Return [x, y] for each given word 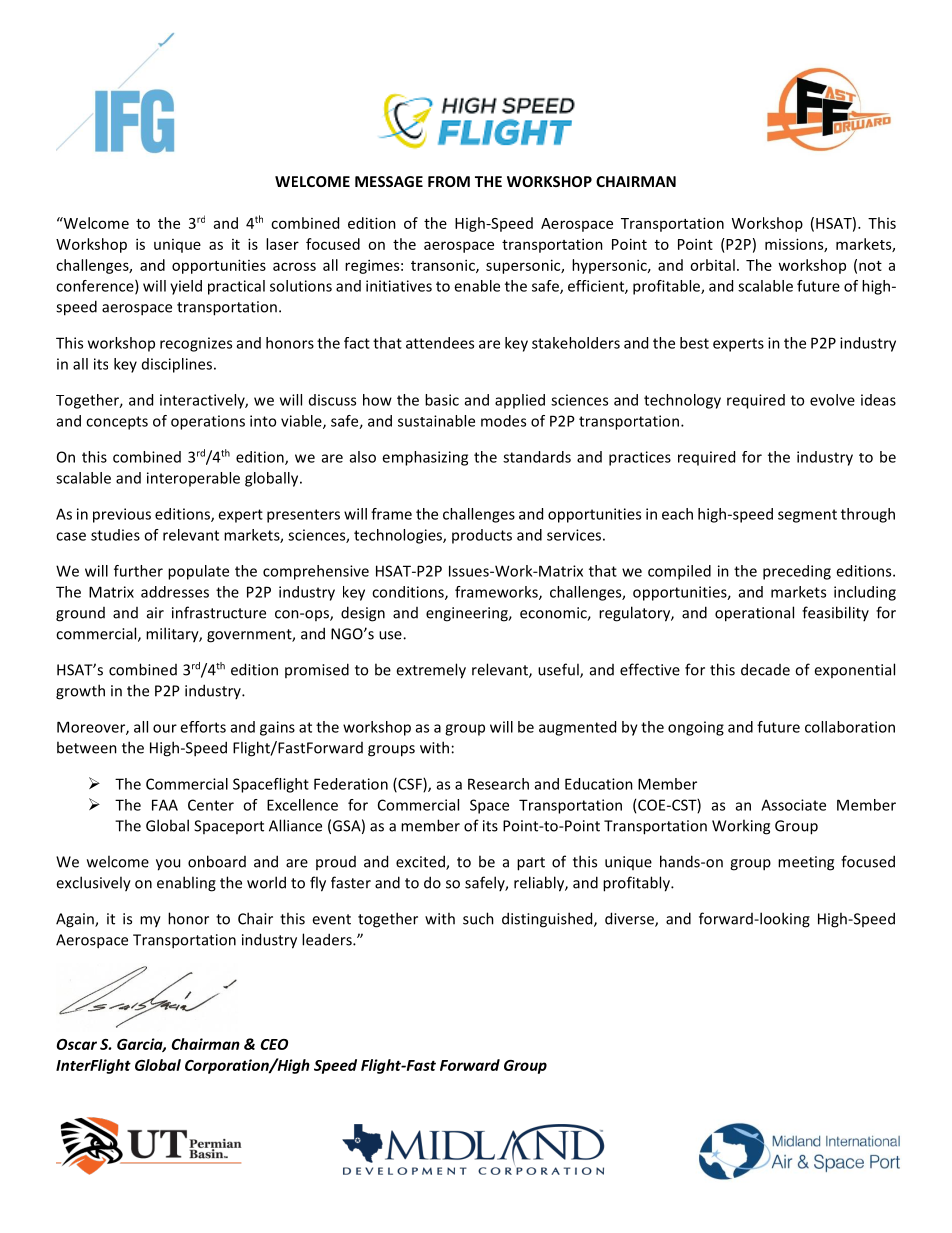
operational [754, 614]
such [478, 918]
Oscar [76, 1044]
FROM [449, 181]
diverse [630, 919]
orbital [712, 265]
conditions [409, 593]
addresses [175, 592]
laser [282, 244]
